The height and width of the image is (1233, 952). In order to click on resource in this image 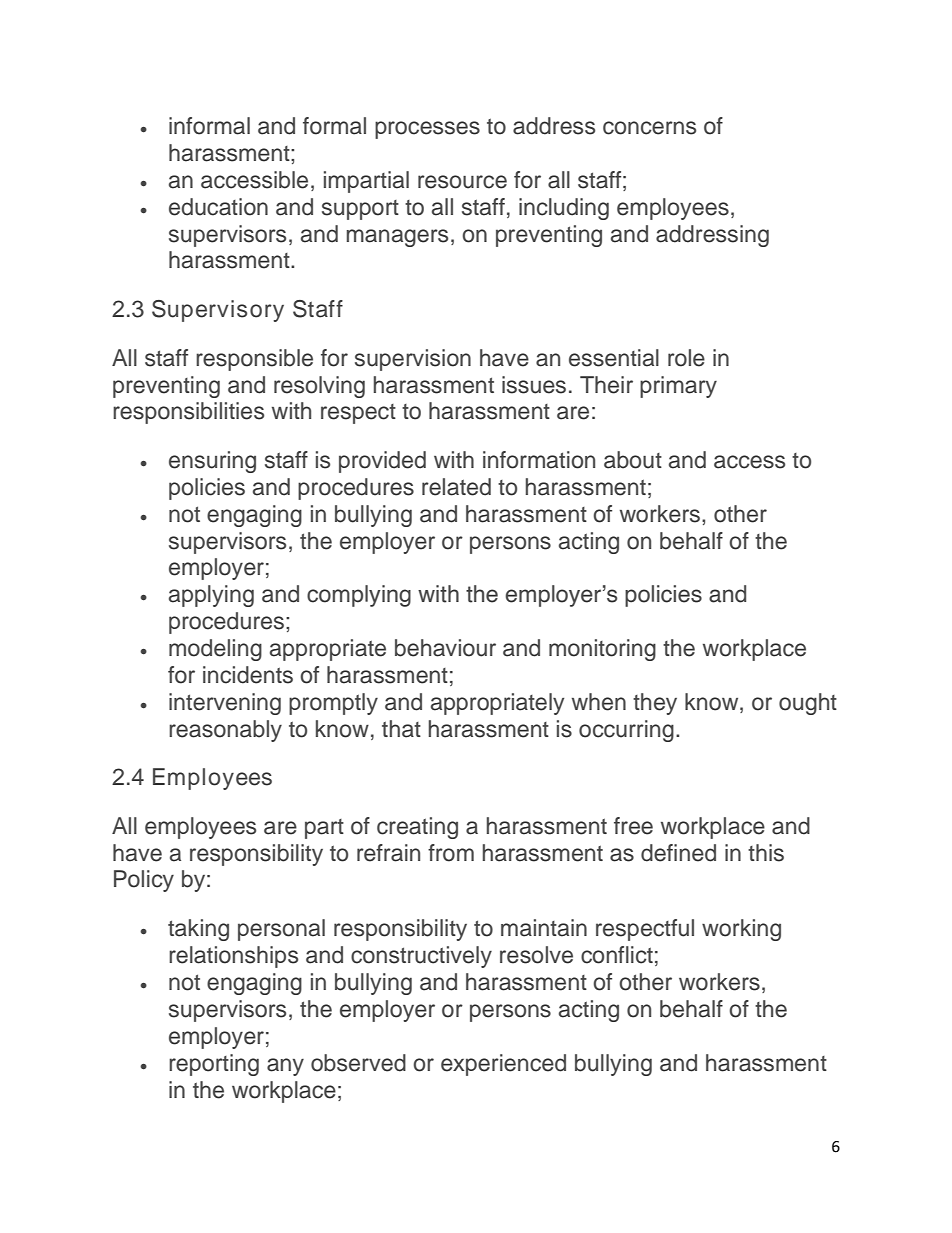, I will do `click(462, 182)`.
